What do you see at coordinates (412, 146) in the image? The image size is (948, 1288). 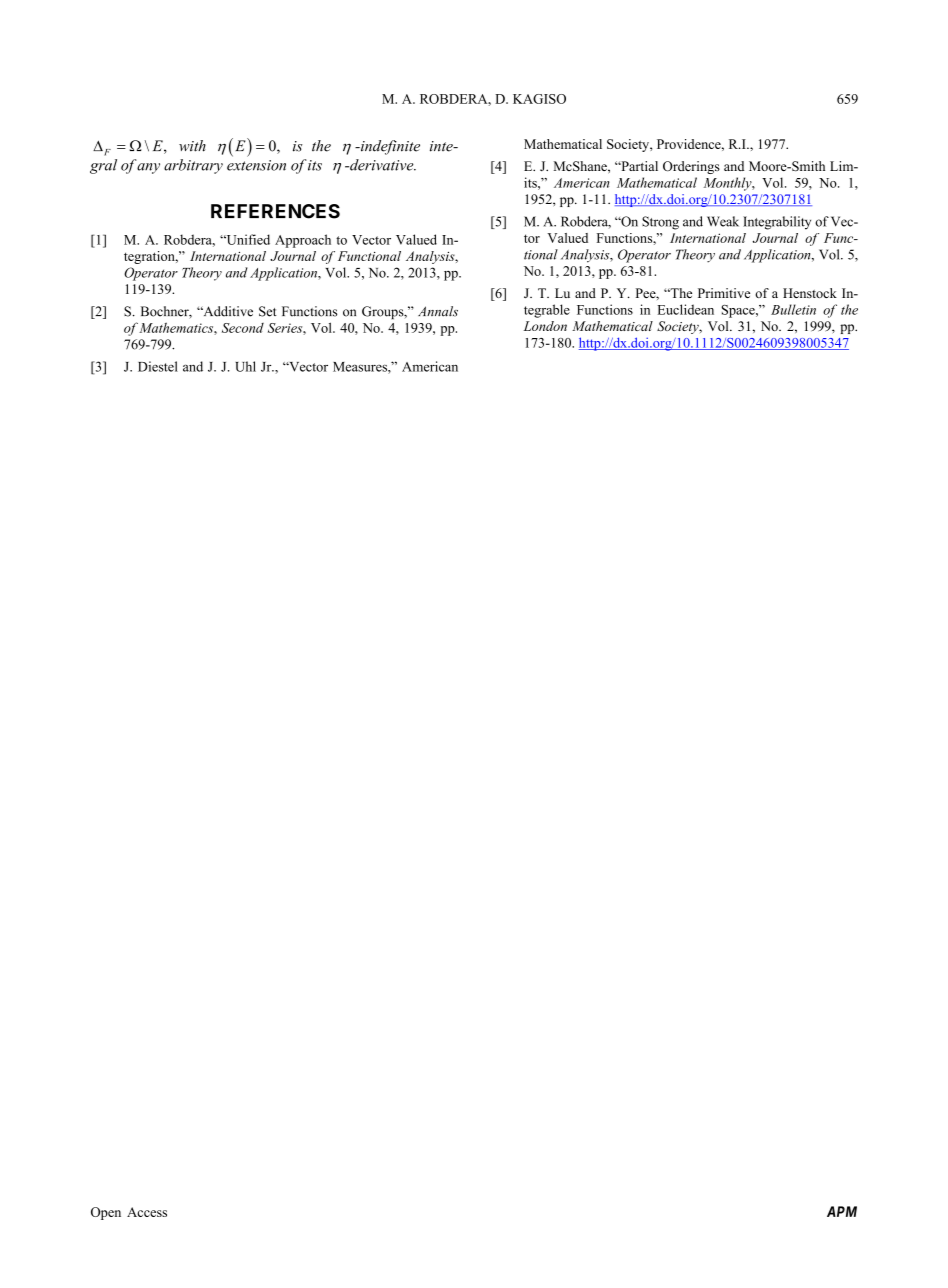 I see `ite` at bounding box center [412, 146].
